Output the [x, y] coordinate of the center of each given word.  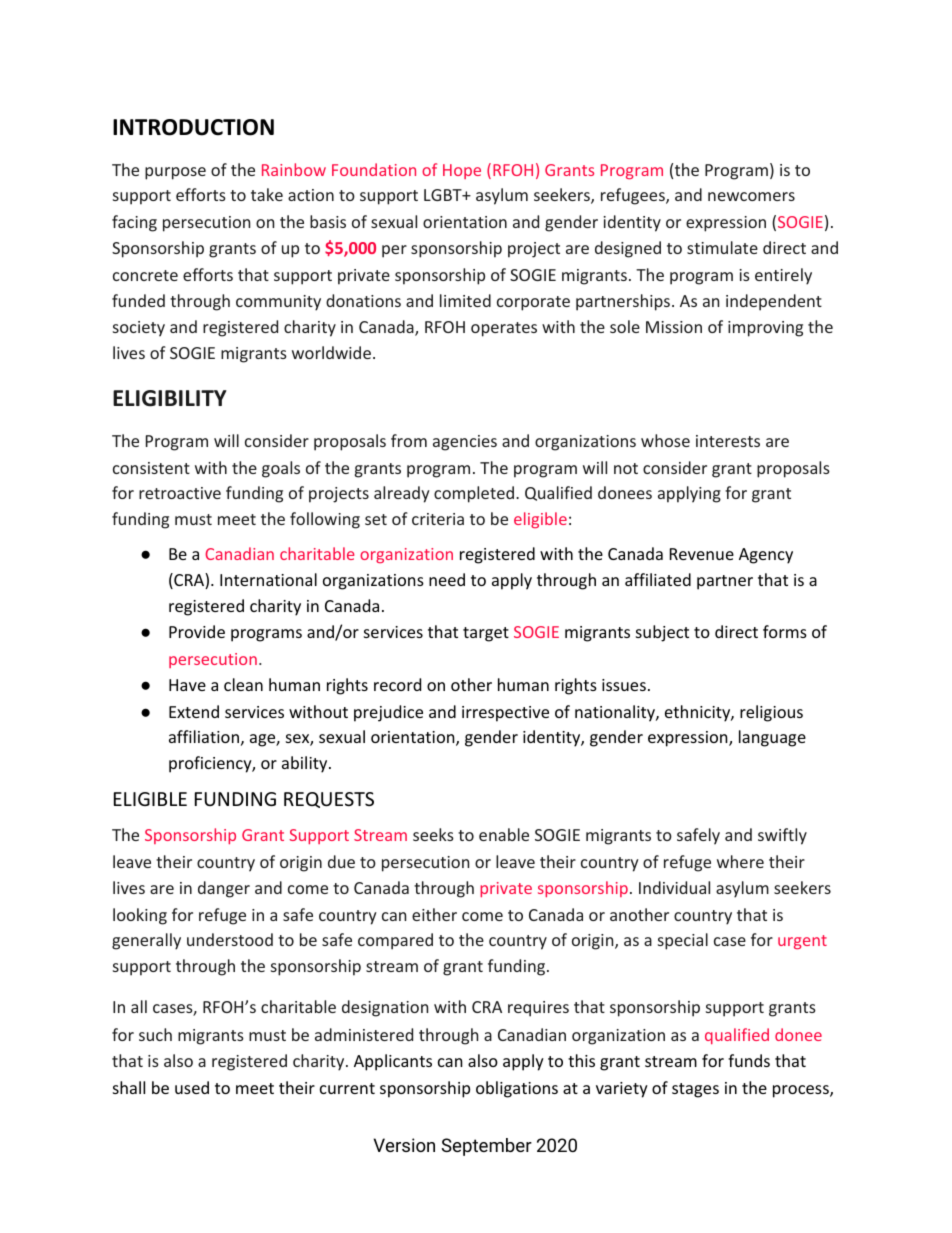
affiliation [204, 736]
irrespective [505, 714]
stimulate [722, 247]
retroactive [180, 493]
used [192, 1087]
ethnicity [698, 713]
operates [504, 329]
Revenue [702, 554]
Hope [462, 171]
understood [230, 939]
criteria [438, 519]
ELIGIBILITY [170, 398]
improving [765, 329]
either [434, 914]
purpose [175, 173]
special [683, 941]
